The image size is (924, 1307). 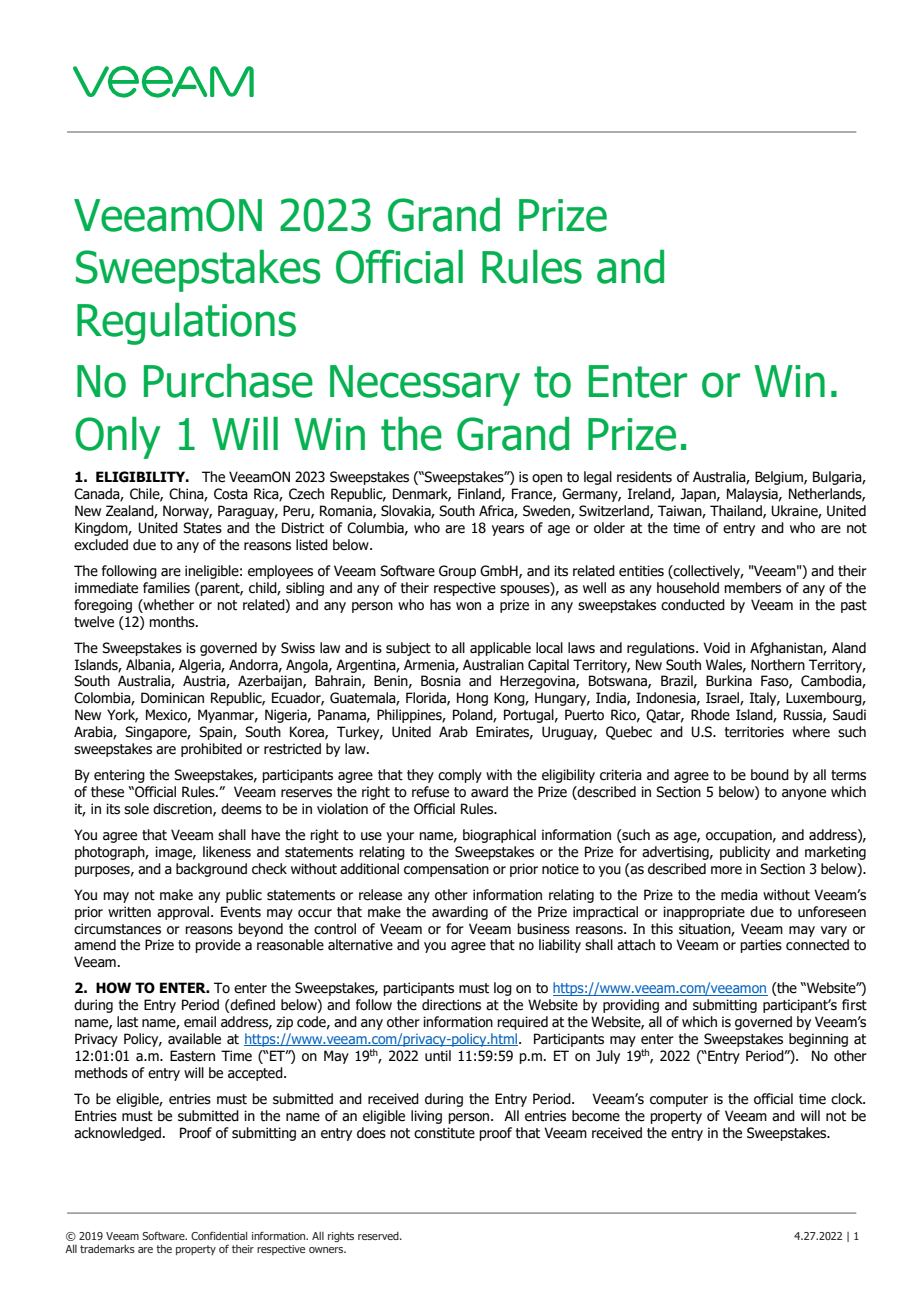 What do you see at coordinates (183, 809) in the screenshot?
I see `discretion` at bounding box center [183, 809].
